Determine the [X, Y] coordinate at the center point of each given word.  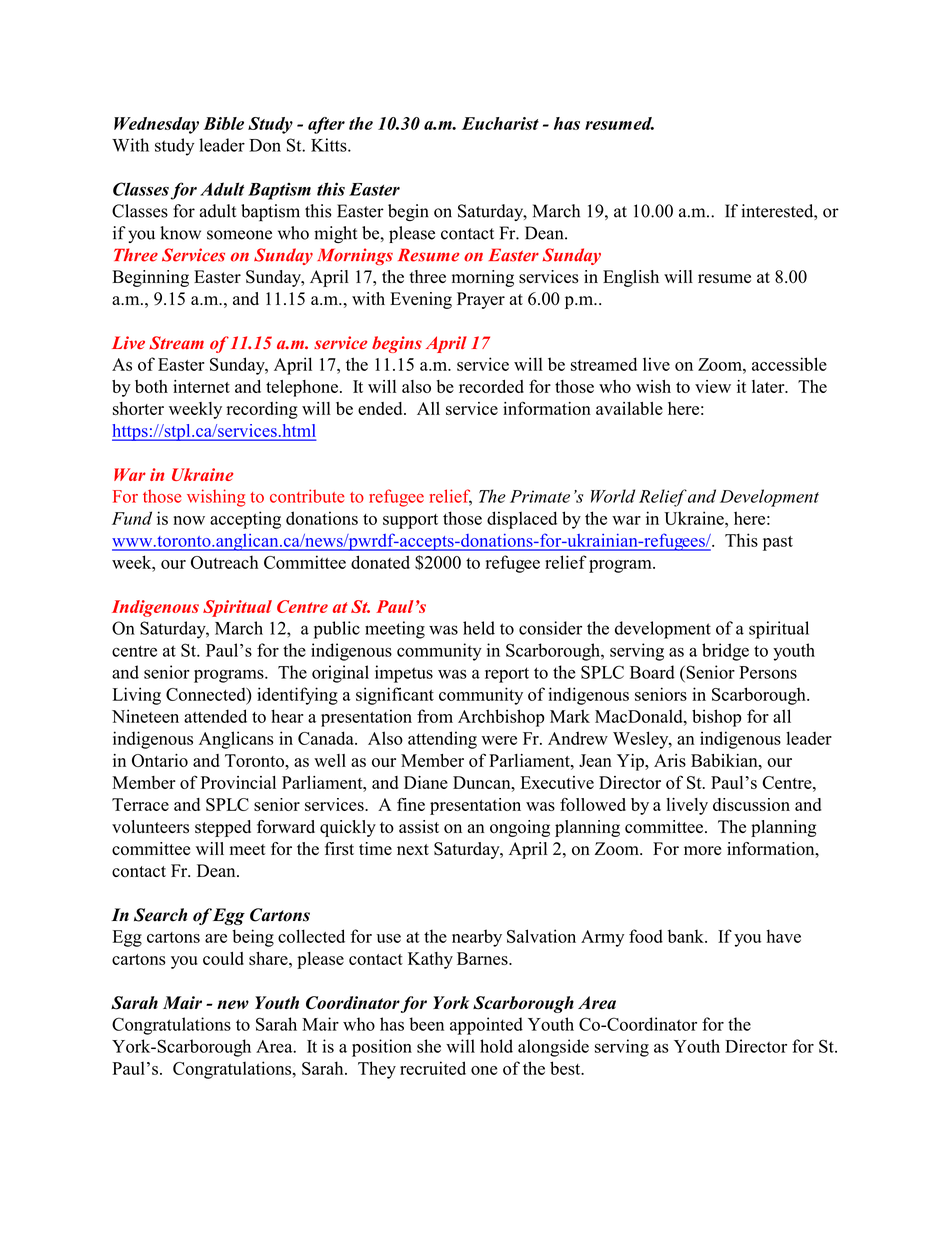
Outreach [224, 562]
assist [419, 827]
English [631, 278]
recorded [491, 386]
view [713, 386]
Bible [223, 123]
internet [201, 386]
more [702, 851]
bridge [725, 652]
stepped [223, 828]
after [326, 125]
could [223, 958]
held [479, 628]
